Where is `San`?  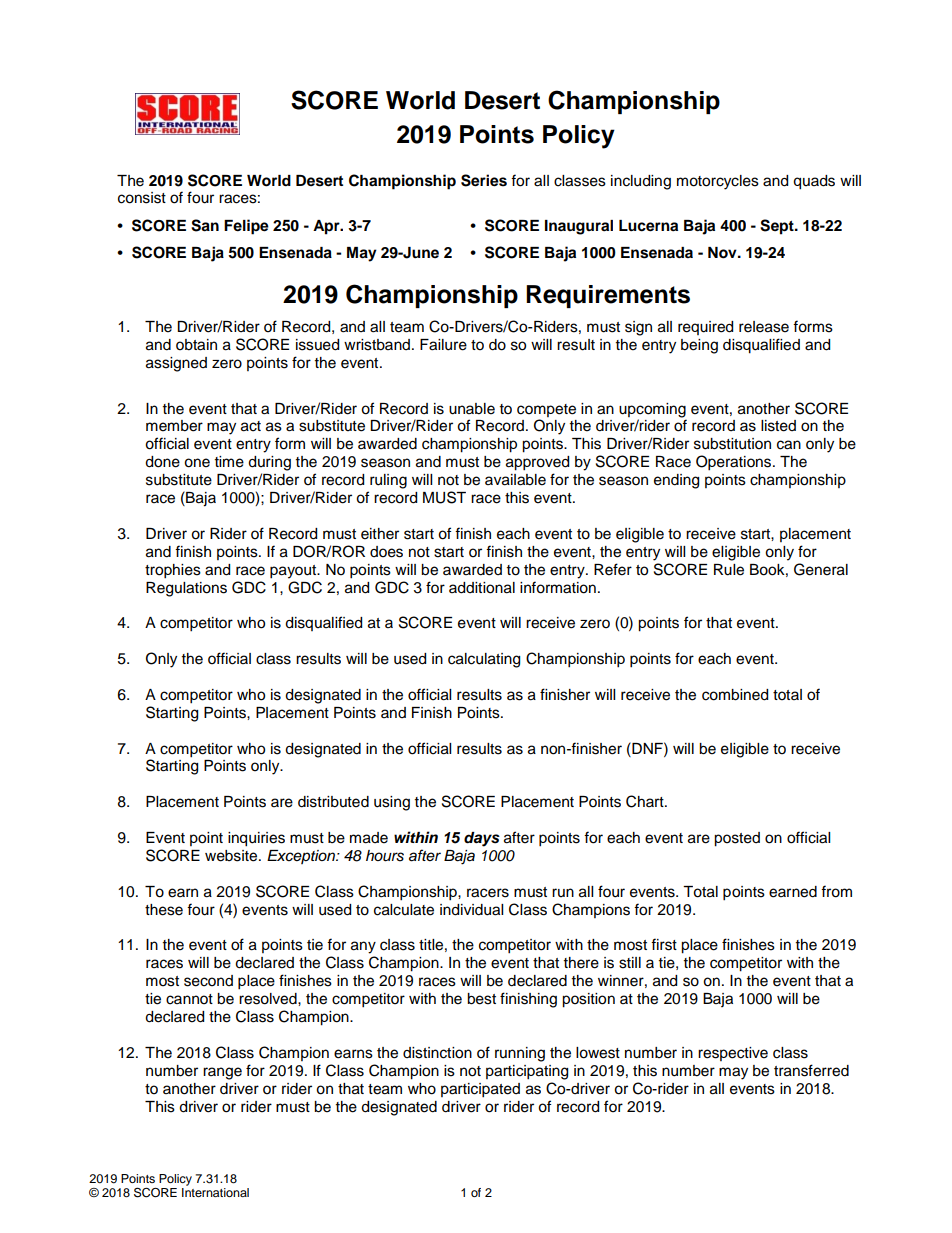
San is located at coordinates (205, 225).
